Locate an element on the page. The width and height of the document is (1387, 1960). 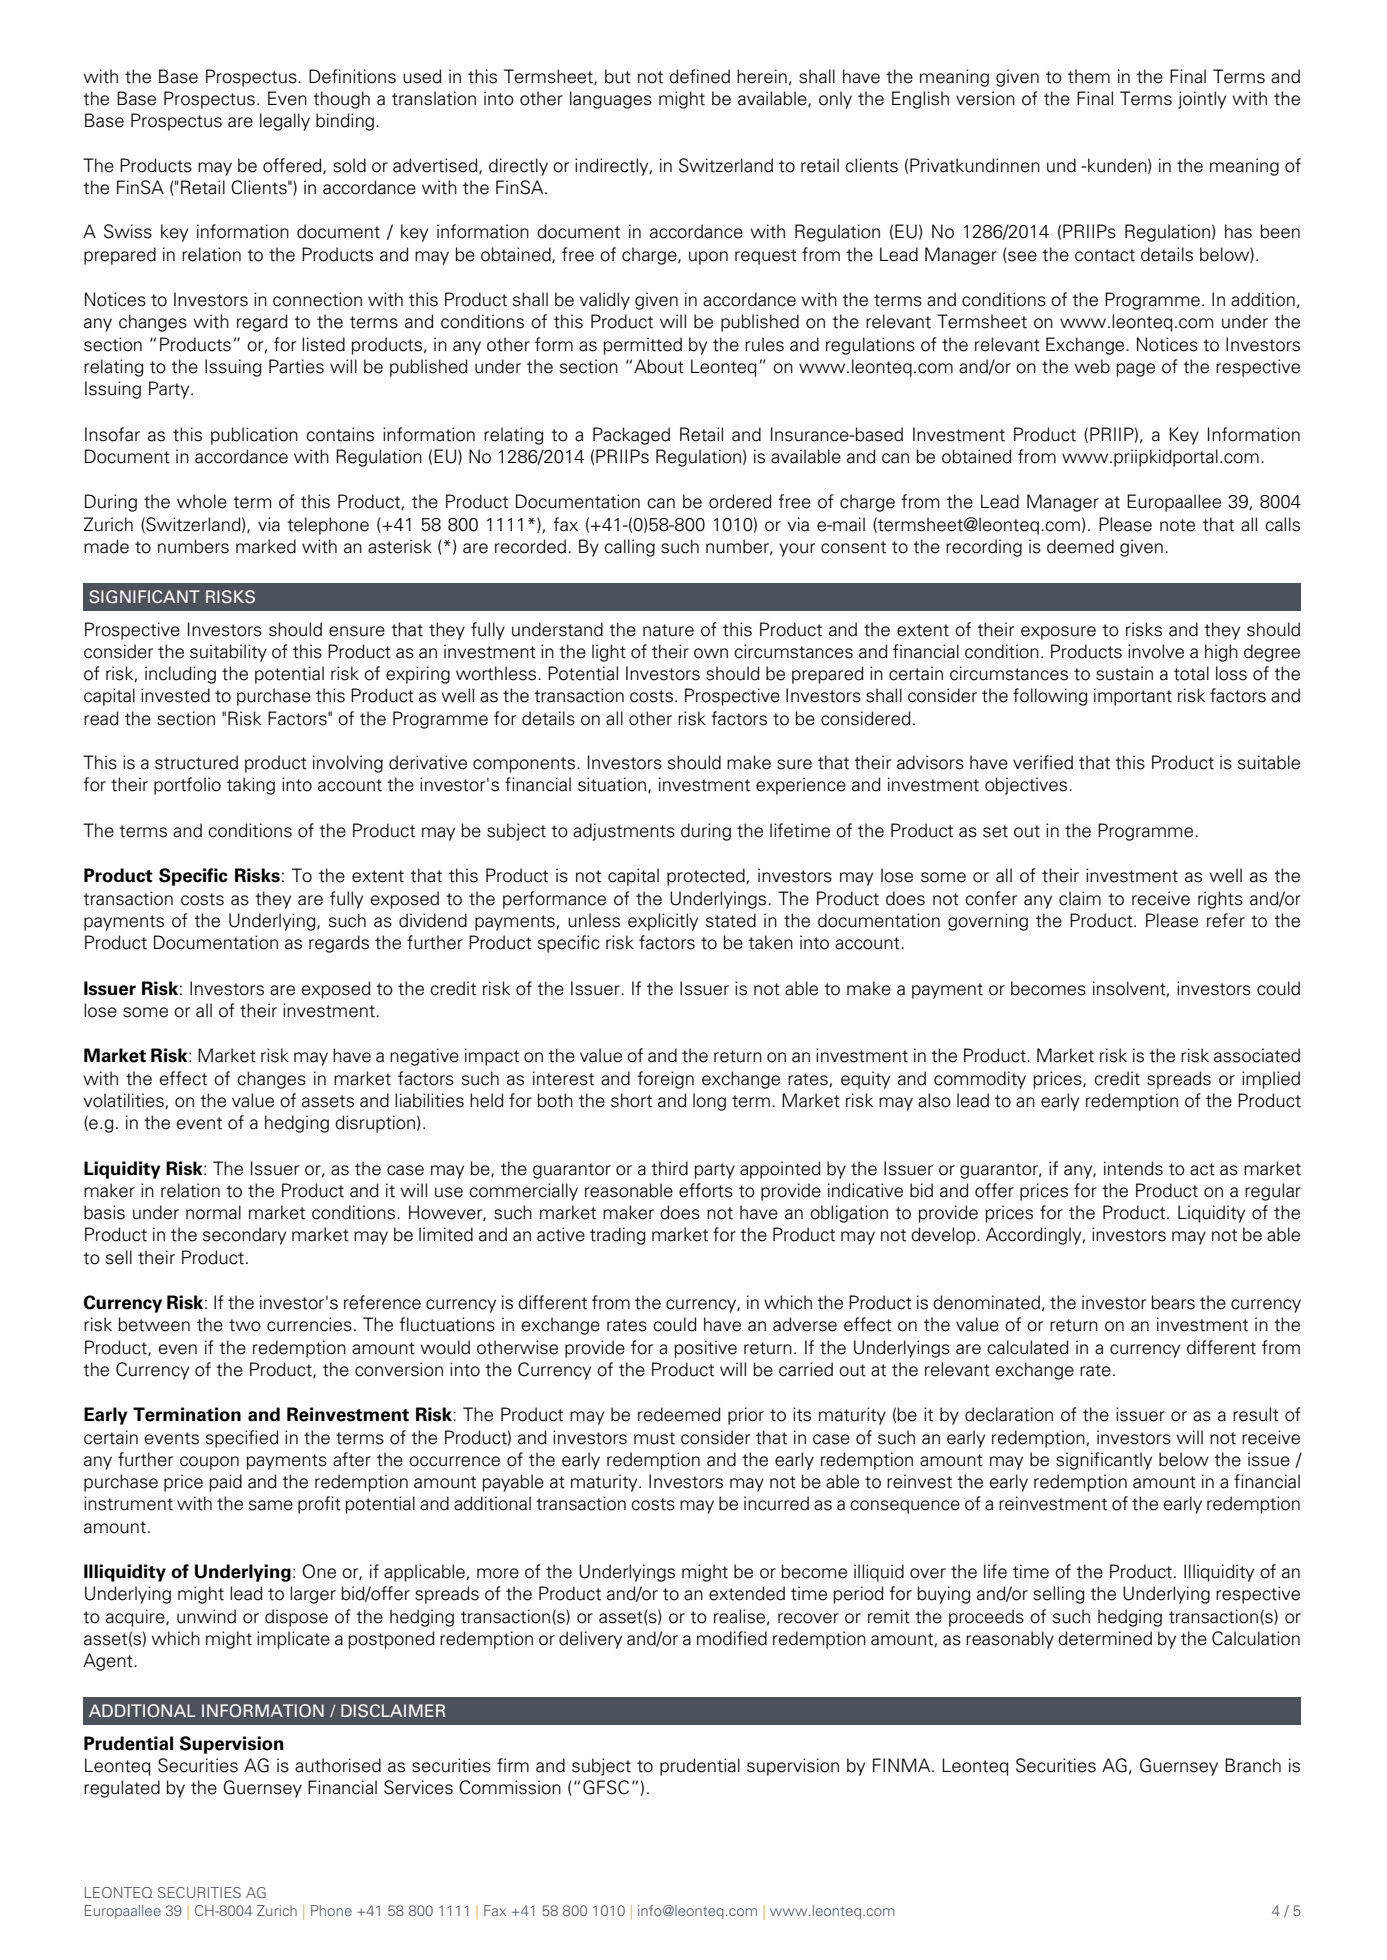
jointly is located at coordinates (1202, 100).
